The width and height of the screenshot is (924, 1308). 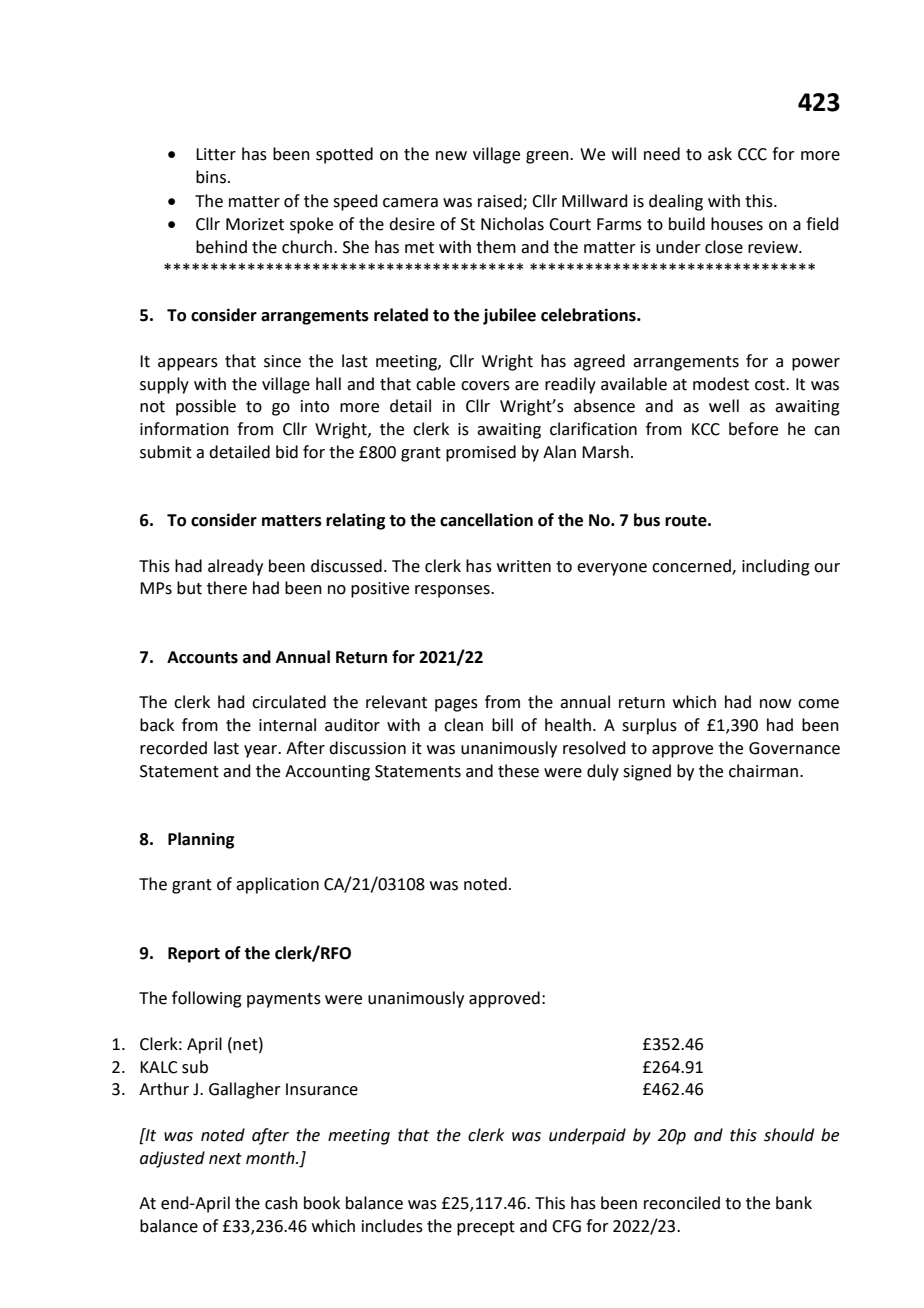 I want to click on bins, so click(x=211, y=177).
